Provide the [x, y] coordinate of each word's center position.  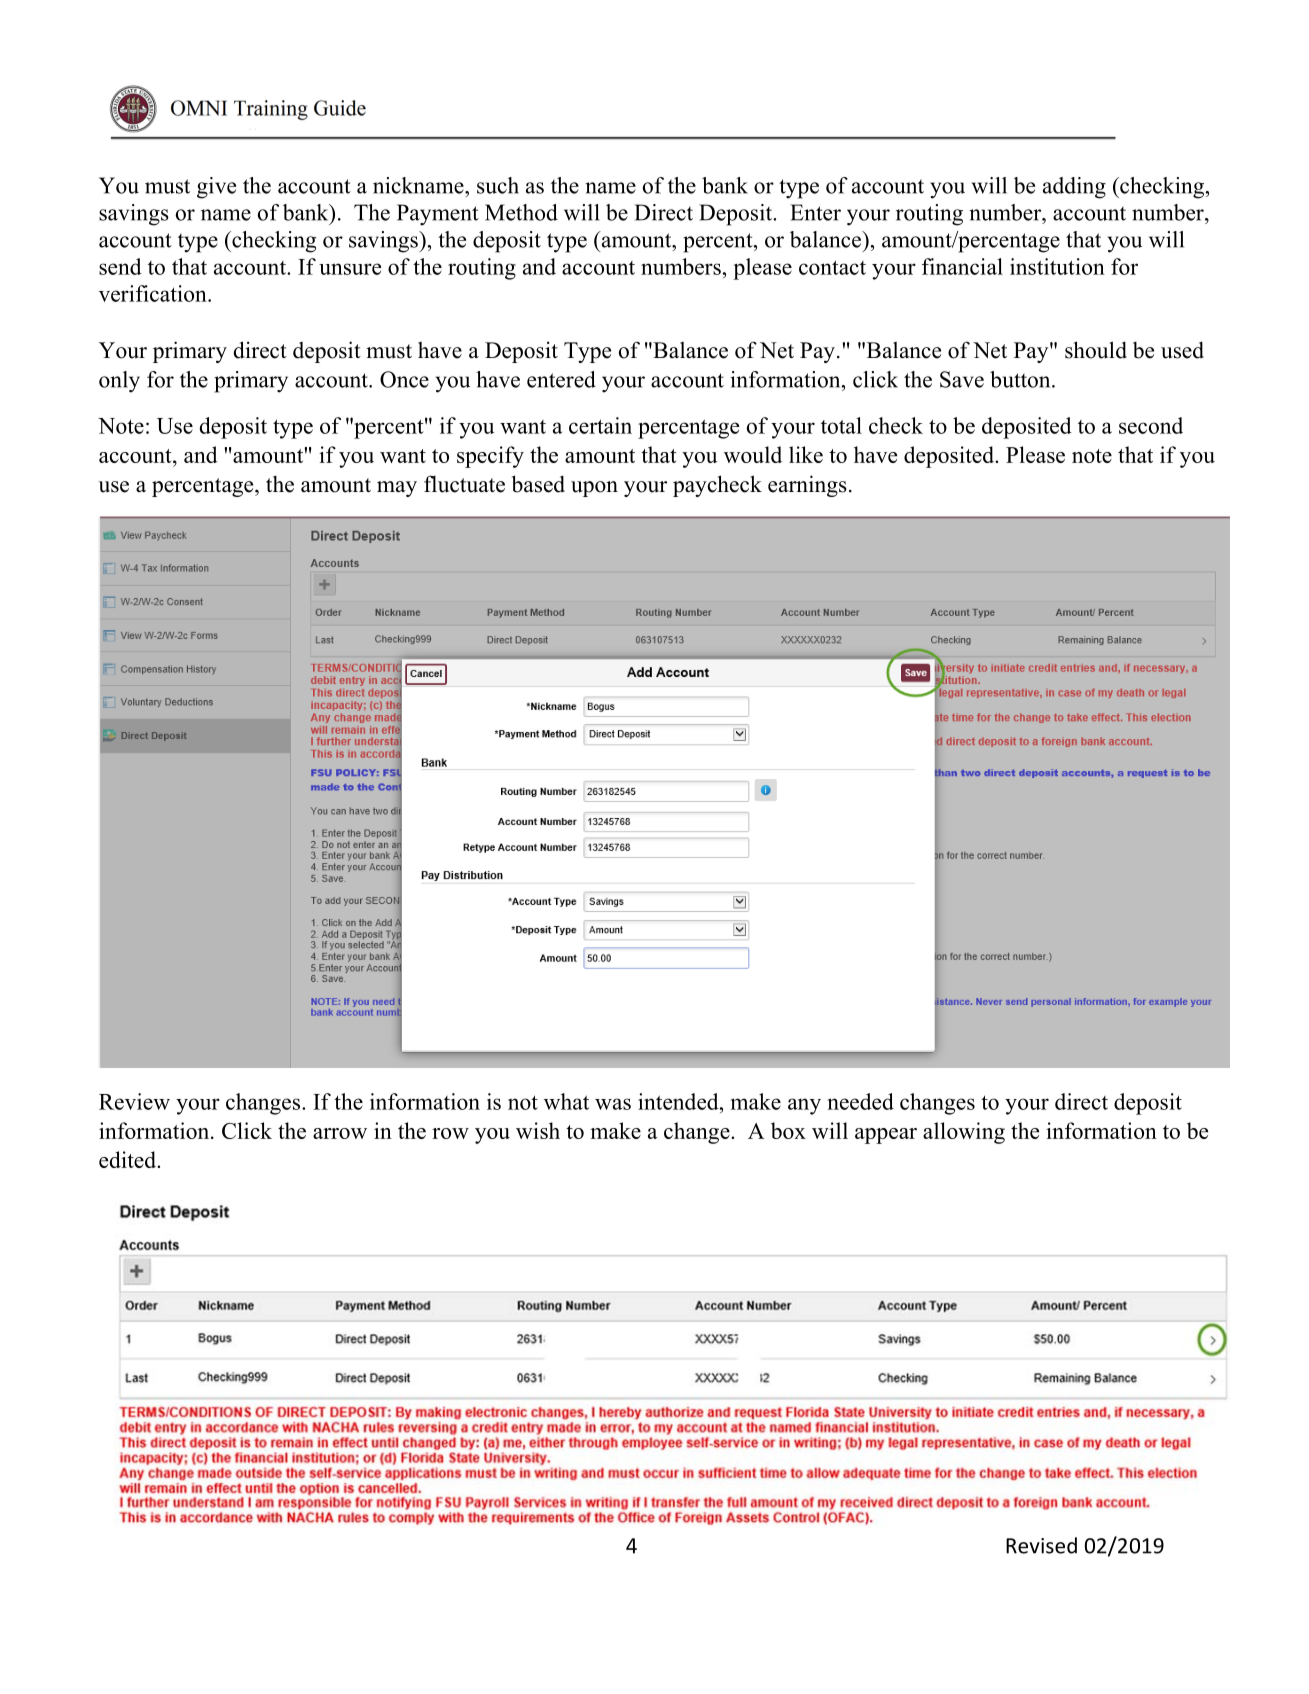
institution [1057, 266]
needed [861, 1101]
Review [134, 1101]
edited [128, 1159]
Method [521, 212]
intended [679, 1101]
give [216, 188]
